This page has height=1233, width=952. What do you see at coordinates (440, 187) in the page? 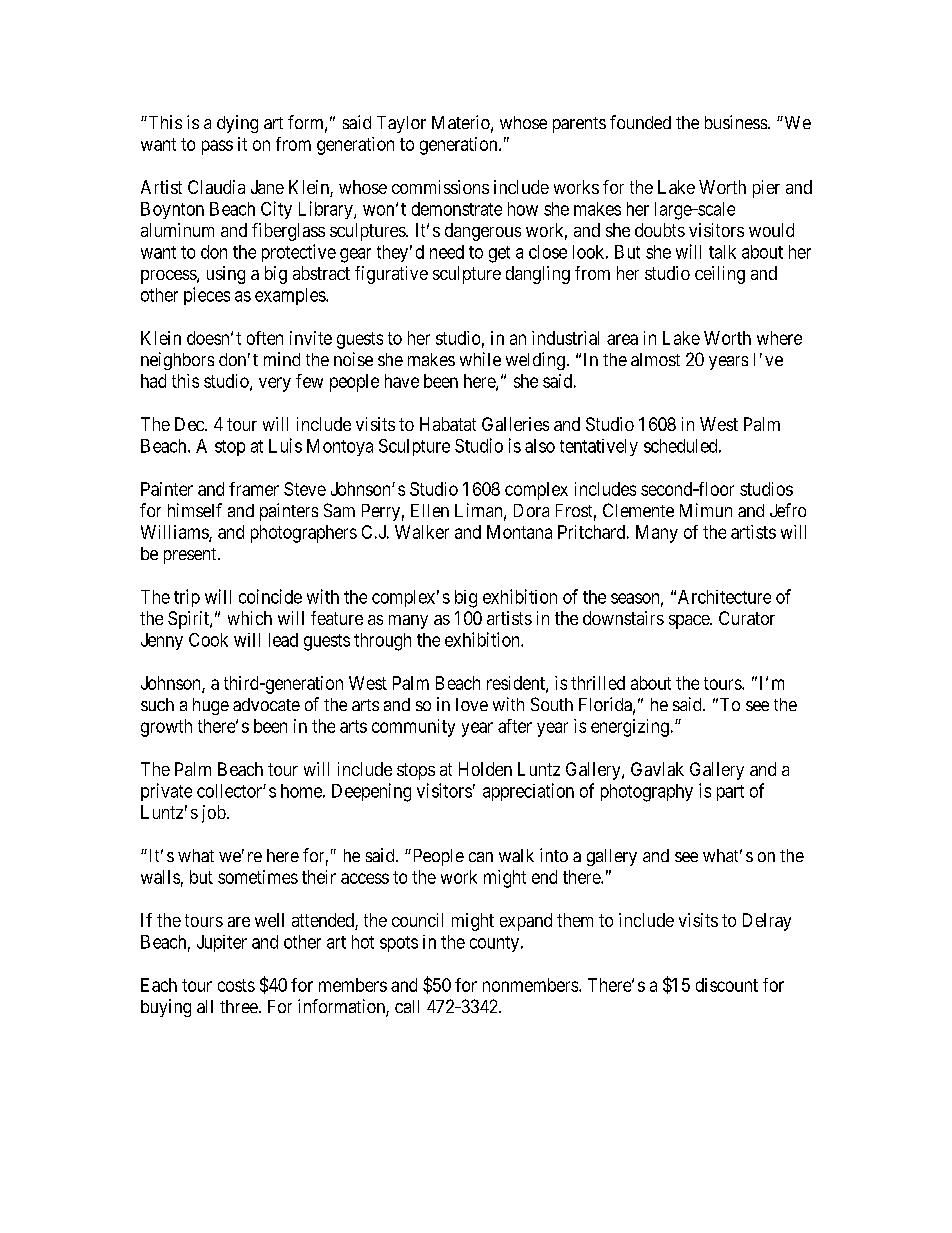
I see `commissions` at bounding box center [440, 187].
